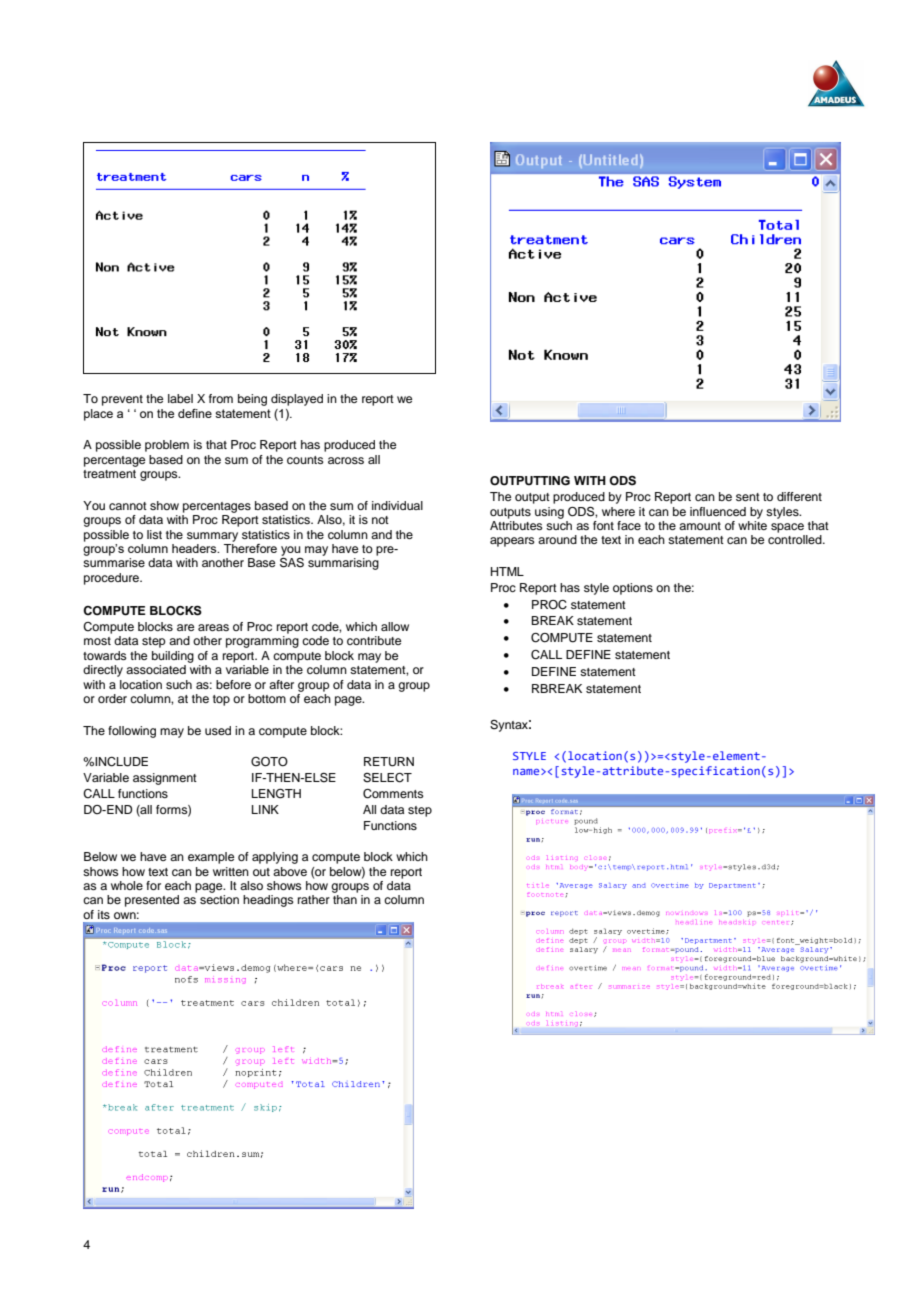  What do you see at coordinates (219, 899) in the screenshot?
I see `section` at bounding box center [219, 899].
